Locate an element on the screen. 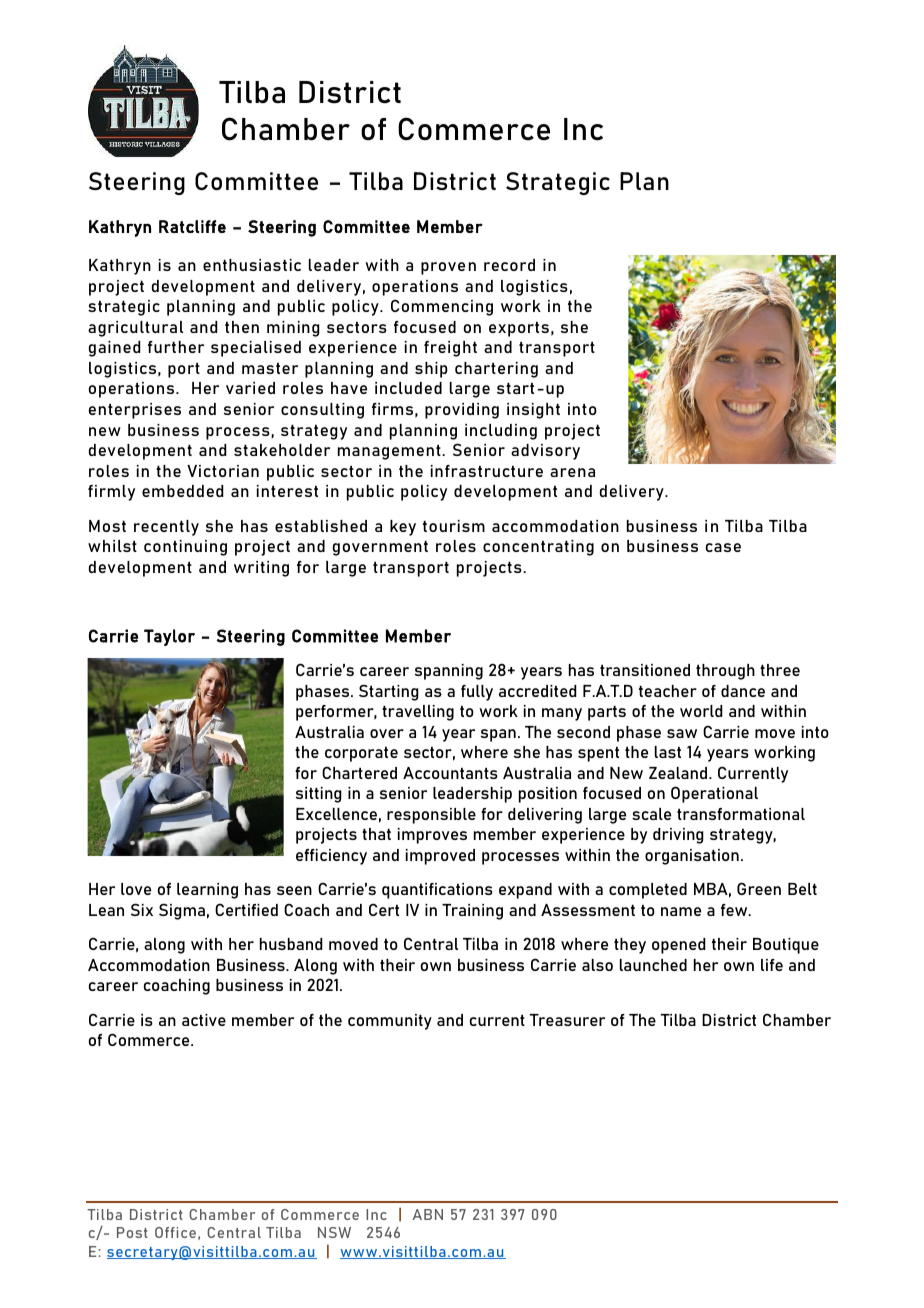  proven is located at coordinates (448, 268).
